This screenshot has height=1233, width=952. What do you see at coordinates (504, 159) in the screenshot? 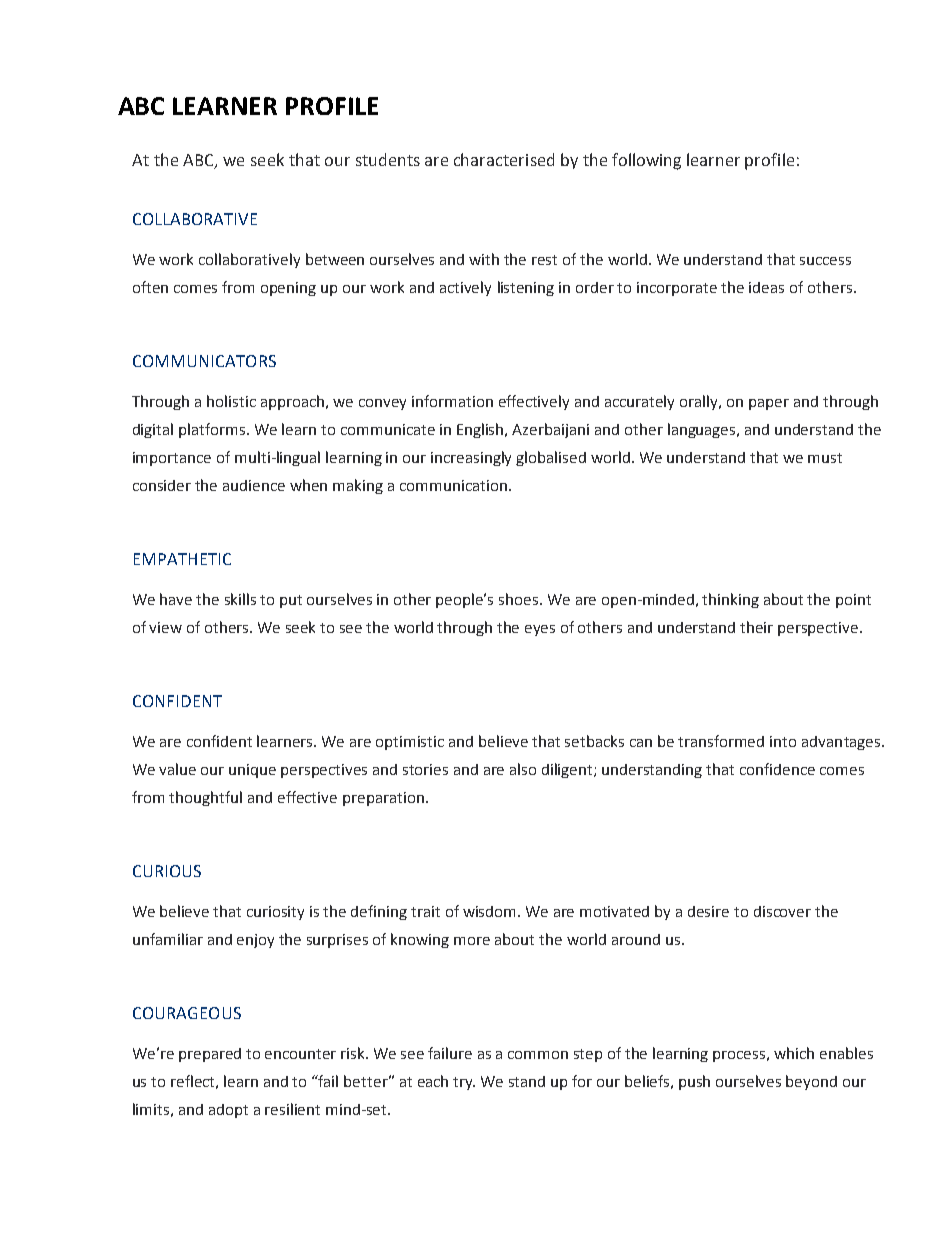
I see `characterised` at bounding box center [504, 159].
